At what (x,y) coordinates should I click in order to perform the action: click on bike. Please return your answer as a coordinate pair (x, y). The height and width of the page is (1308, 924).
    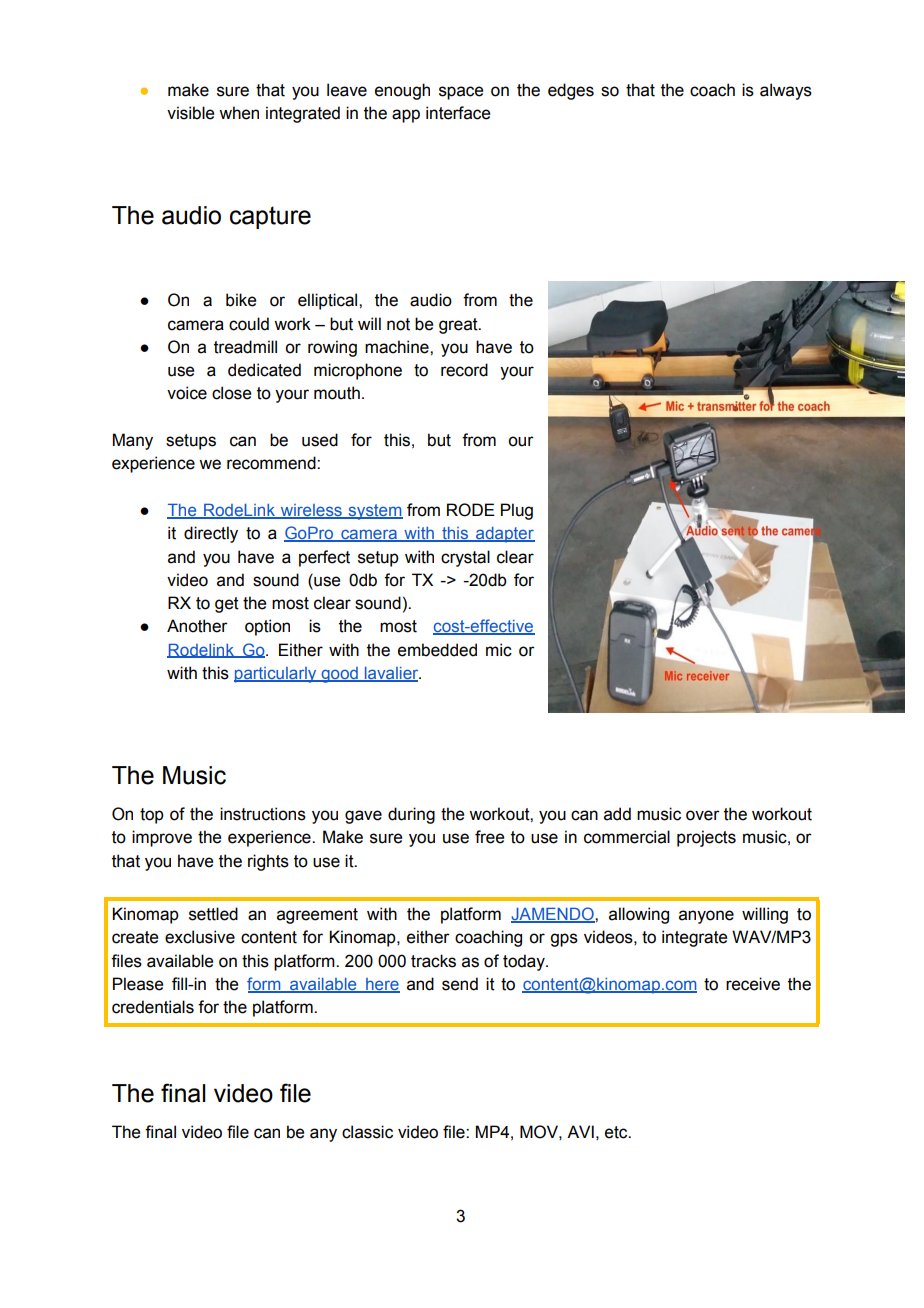
    Looking at the image, I should click on (241, 300).
